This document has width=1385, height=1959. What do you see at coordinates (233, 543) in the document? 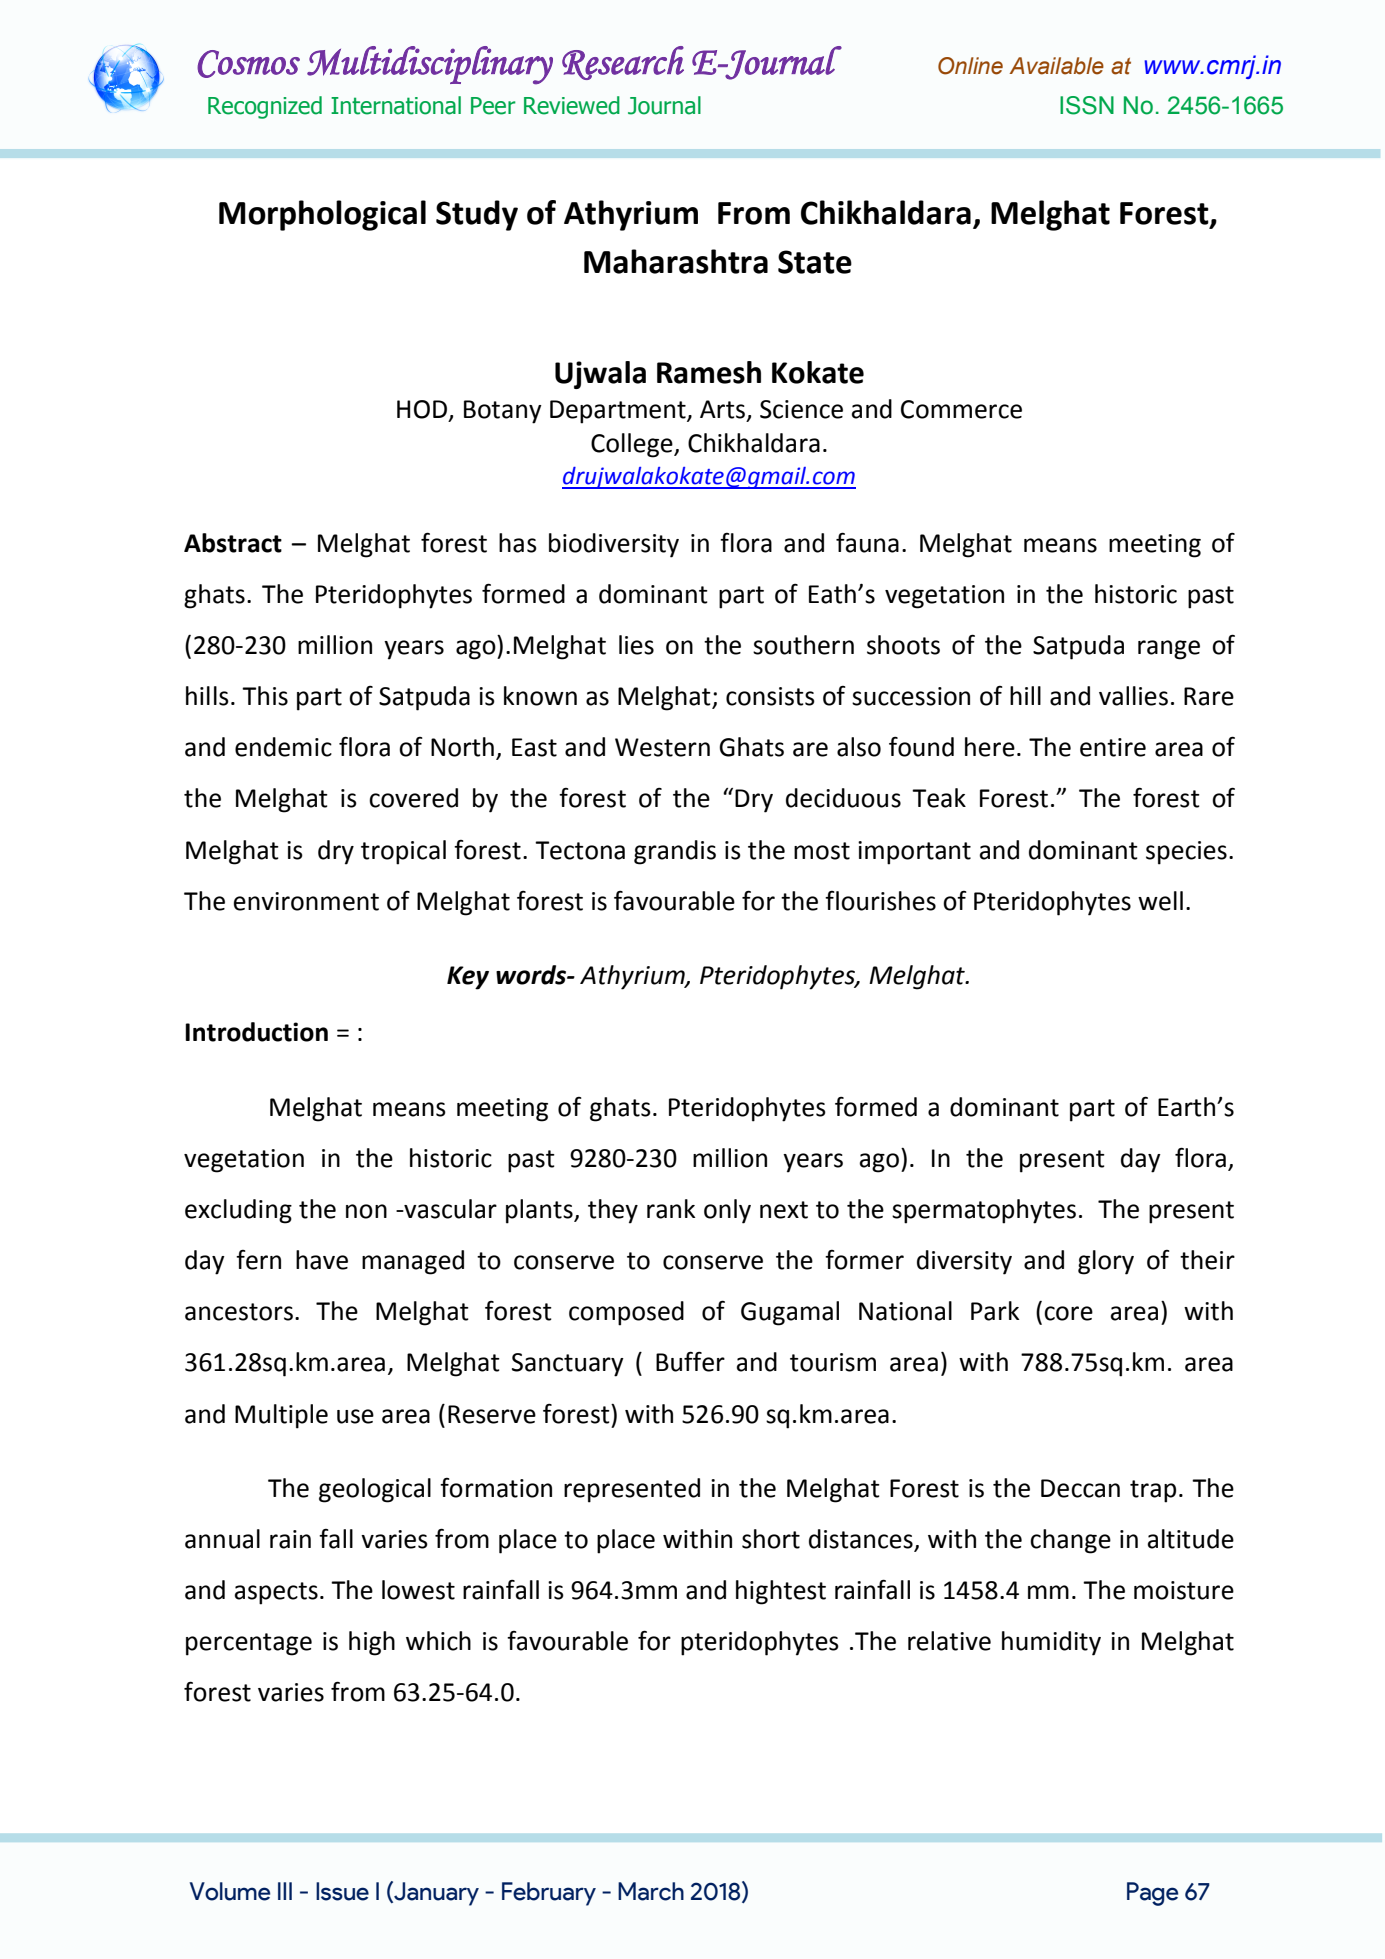
I see `Abstract` at bounding box center [233, 543].
